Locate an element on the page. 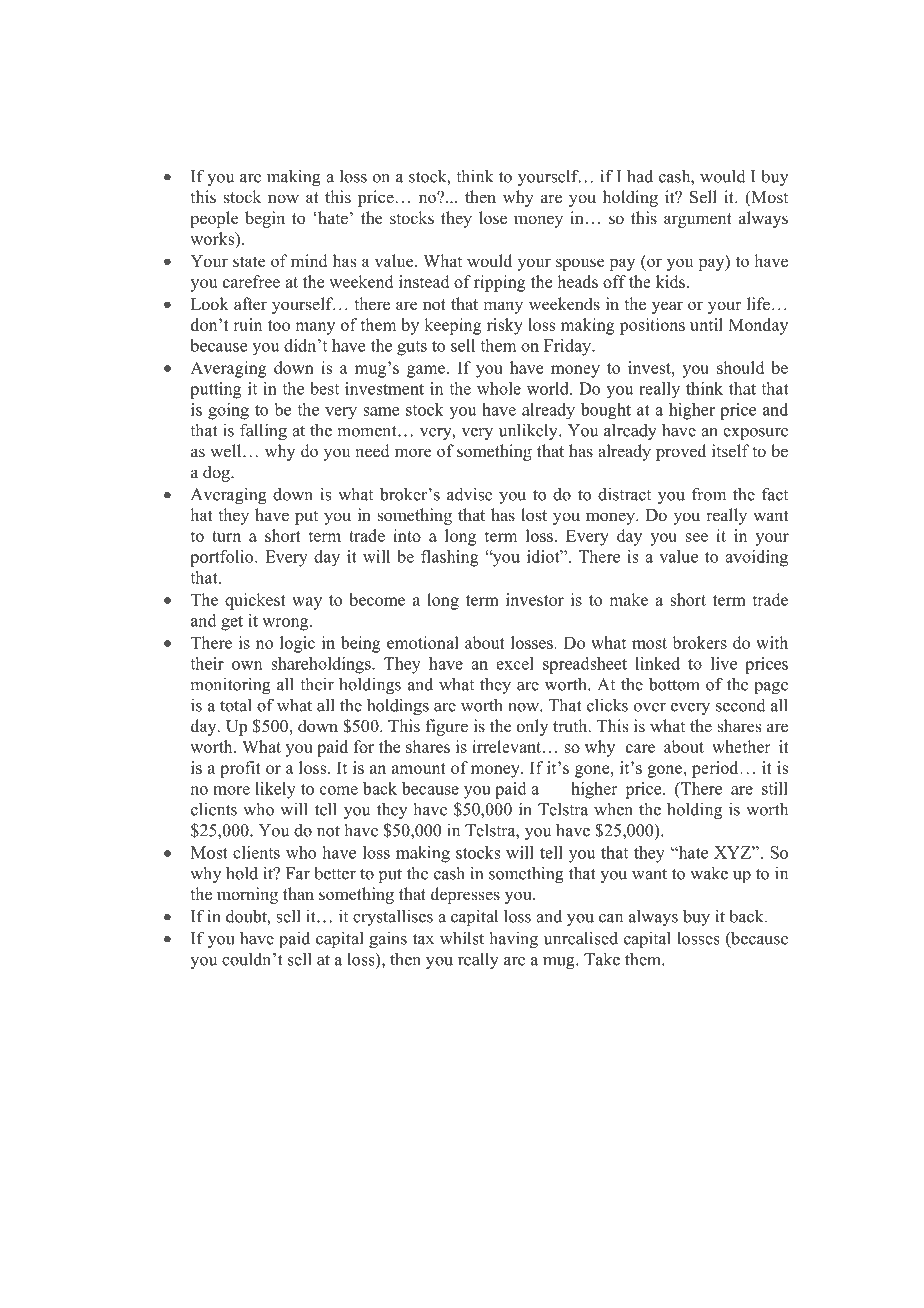 The image size is (924, 1308). lose is located at coordinates (493, 218).
